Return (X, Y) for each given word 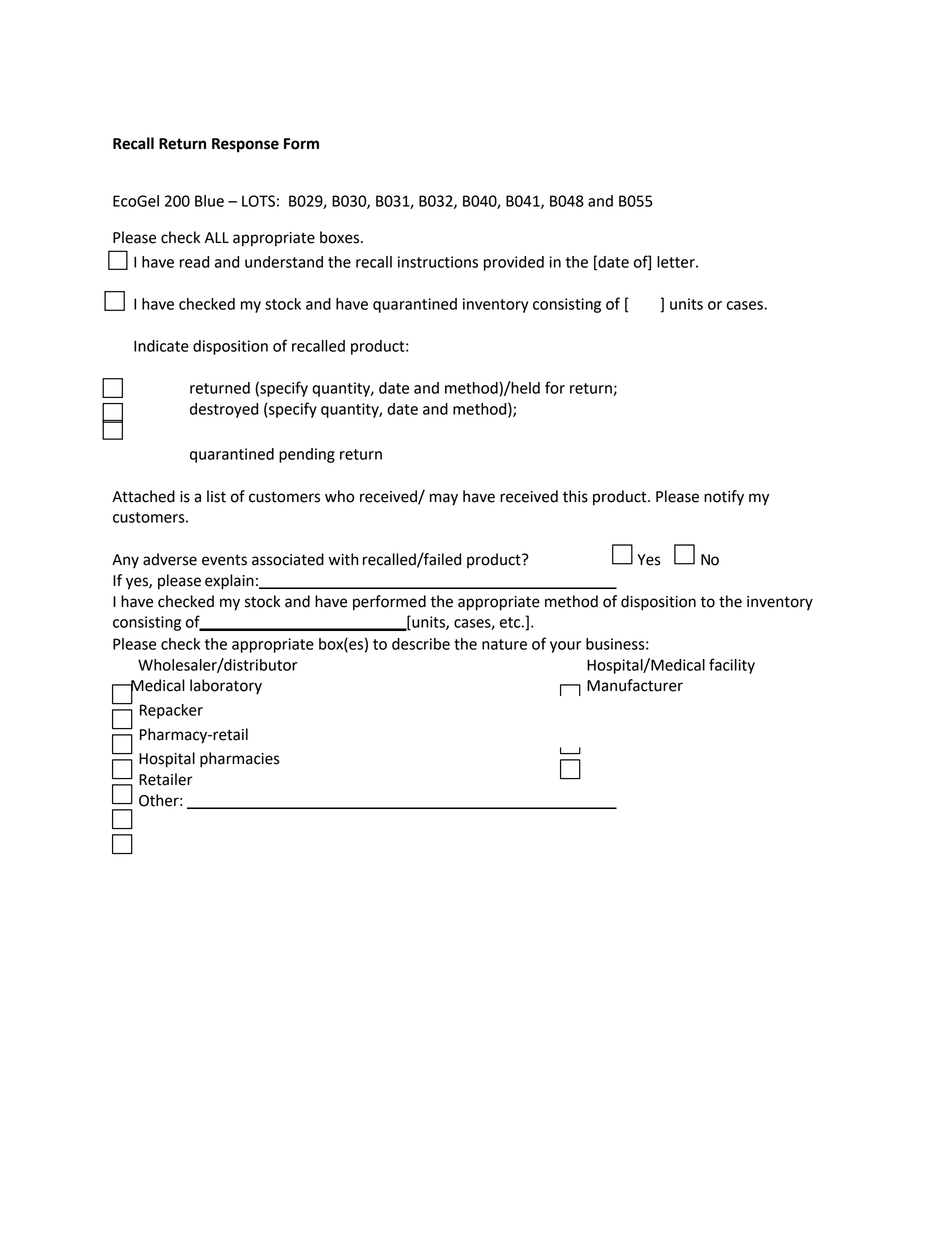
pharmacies (240, 760)
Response (245, 145)
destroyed (224, 410)
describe (421, 644)
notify (724, 498)
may (444, 499)
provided (514, 263)
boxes (341, 237)
